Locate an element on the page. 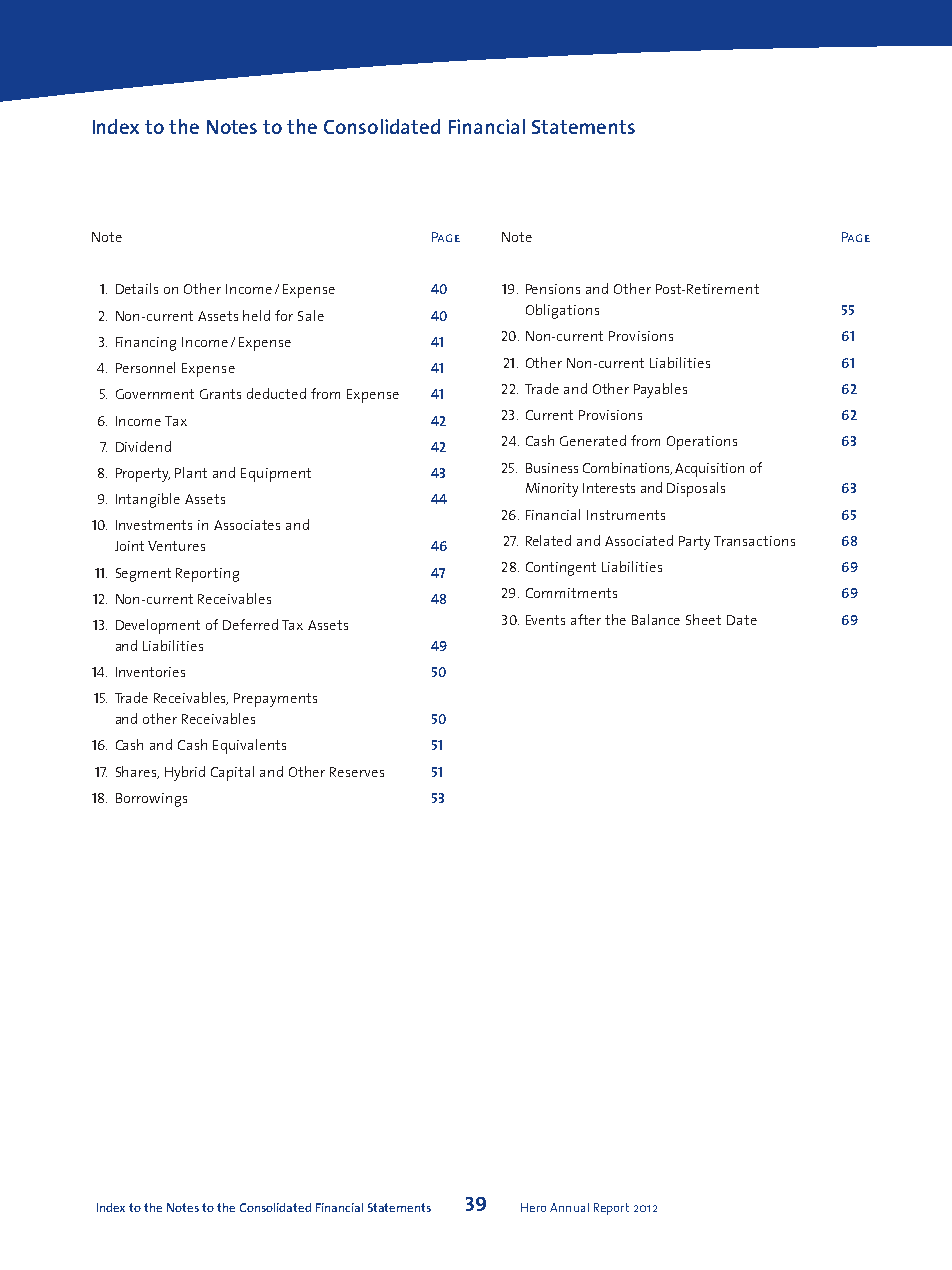  Borrowings is located at coordinates (151, 800).
